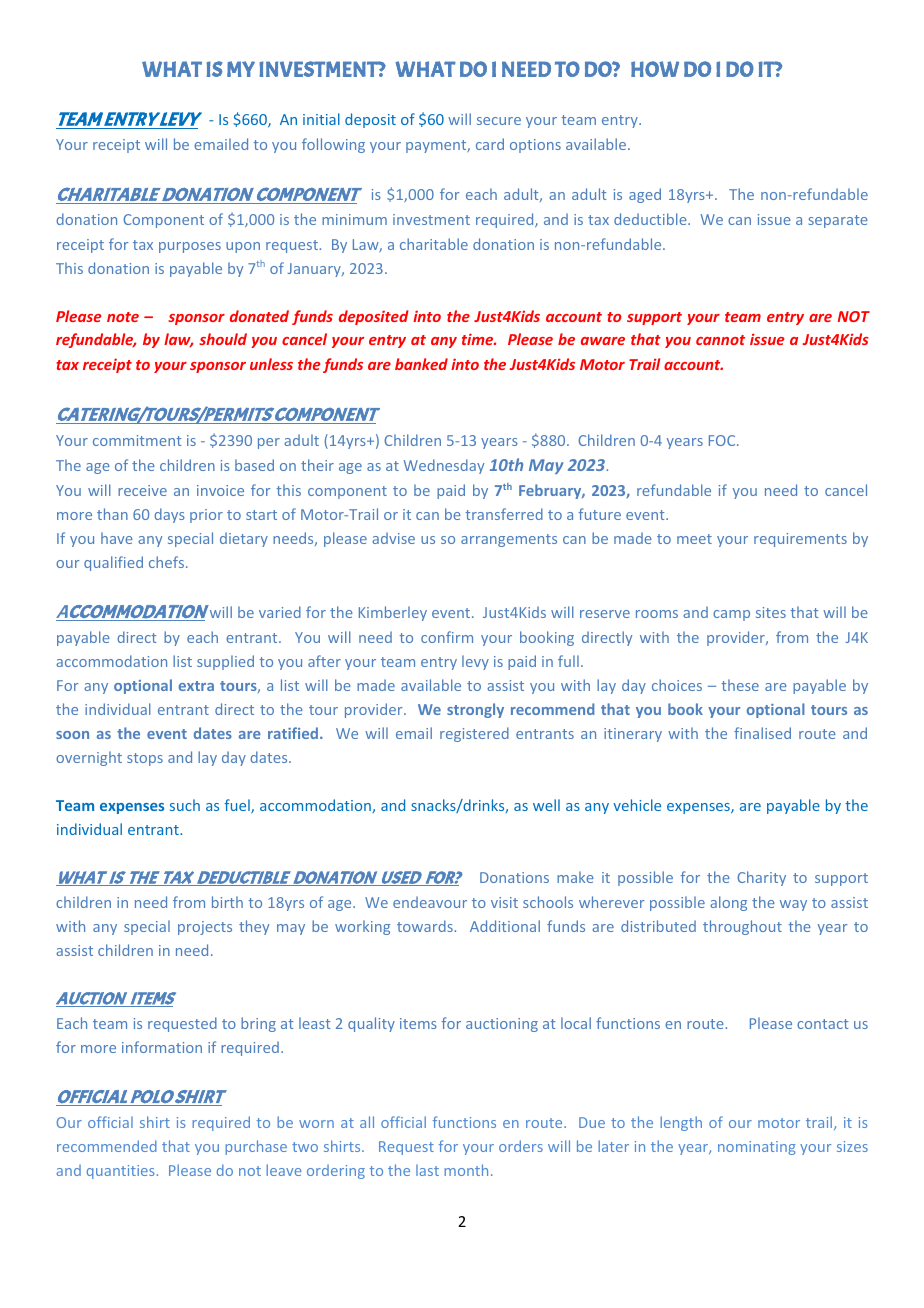  Describe the element at coordinates (447, 637) in the screenshot. I see `confirm` at that location.
